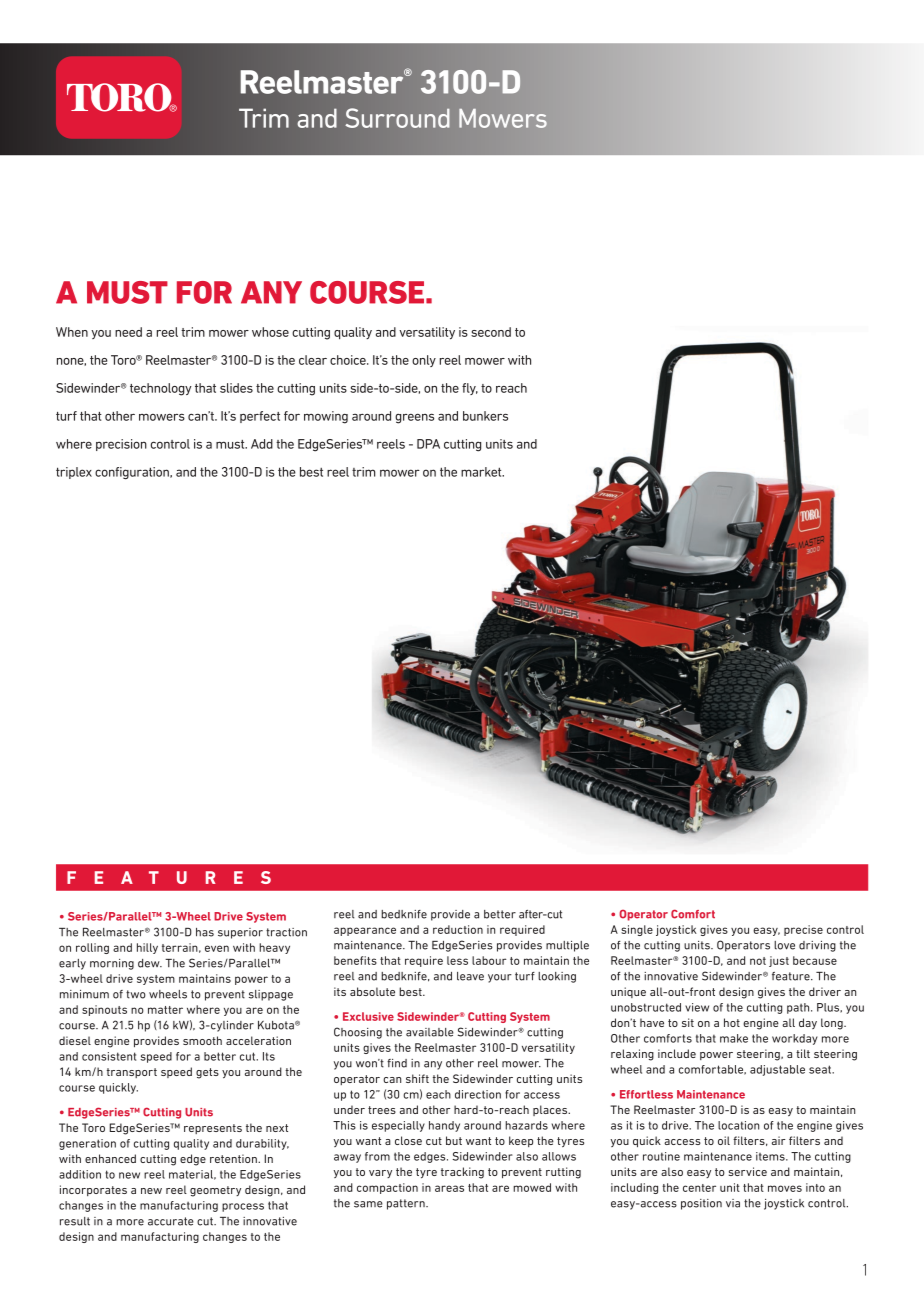  I want to click on Surround, so click(398, 118).
